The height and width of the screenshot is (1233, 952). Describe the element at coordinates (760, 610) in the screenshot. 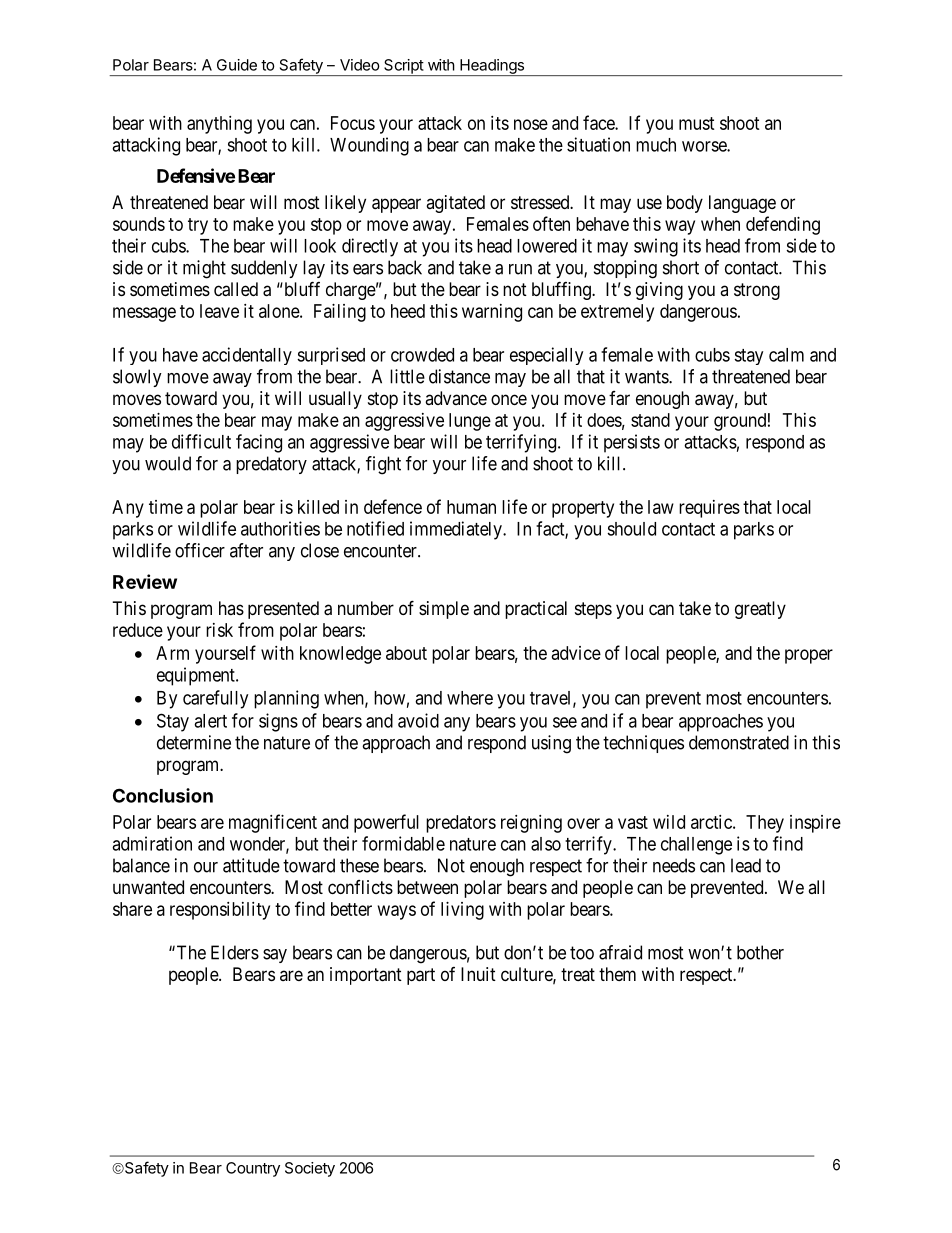

I see `greatly` at that location.
